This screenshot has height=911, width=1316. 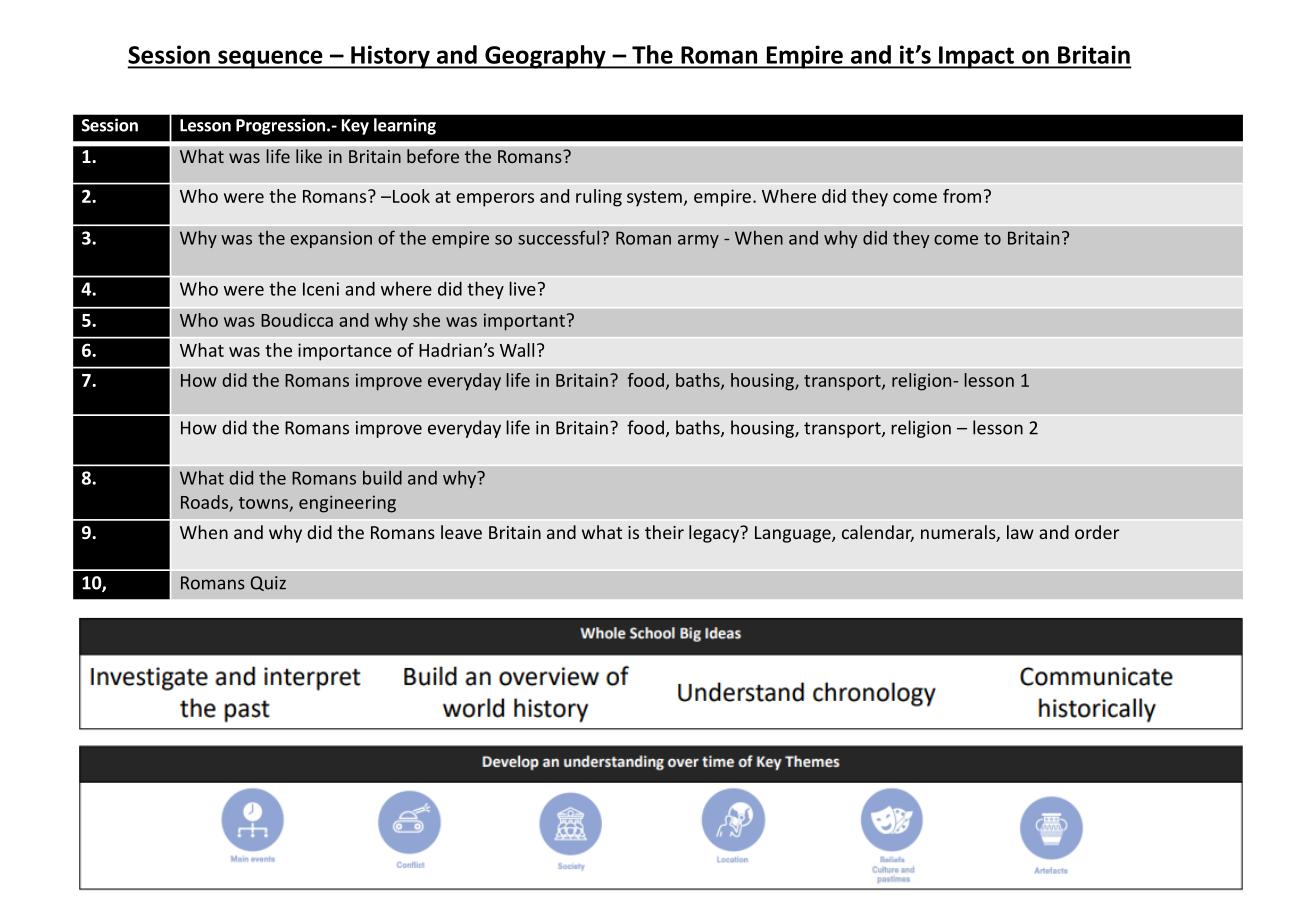 I want to click on Geography, so click(x=545, y=57).
